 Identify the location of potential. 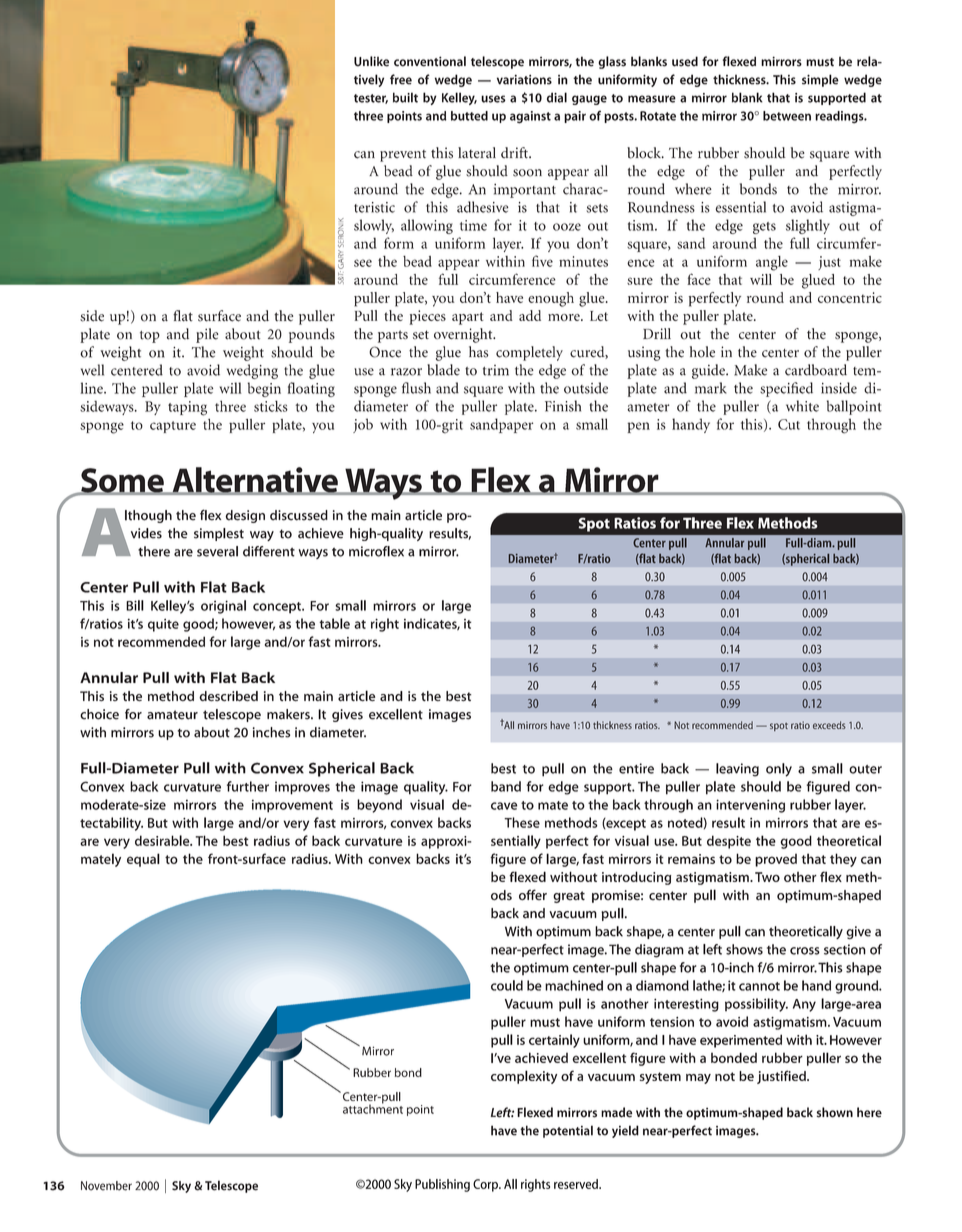
(568, 1131).
